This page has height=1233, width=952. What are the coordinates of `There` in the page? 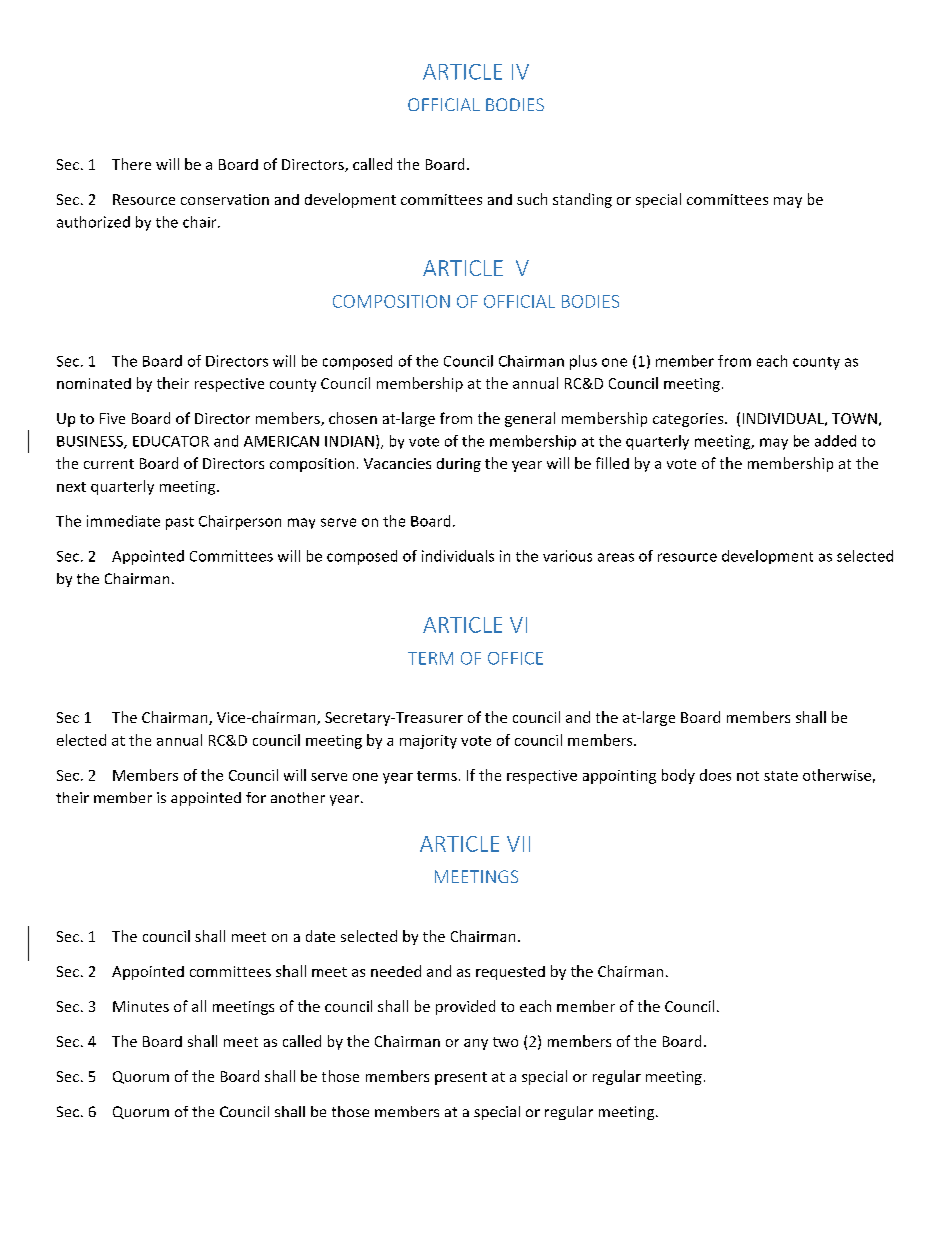 It's located at (131, 164).
